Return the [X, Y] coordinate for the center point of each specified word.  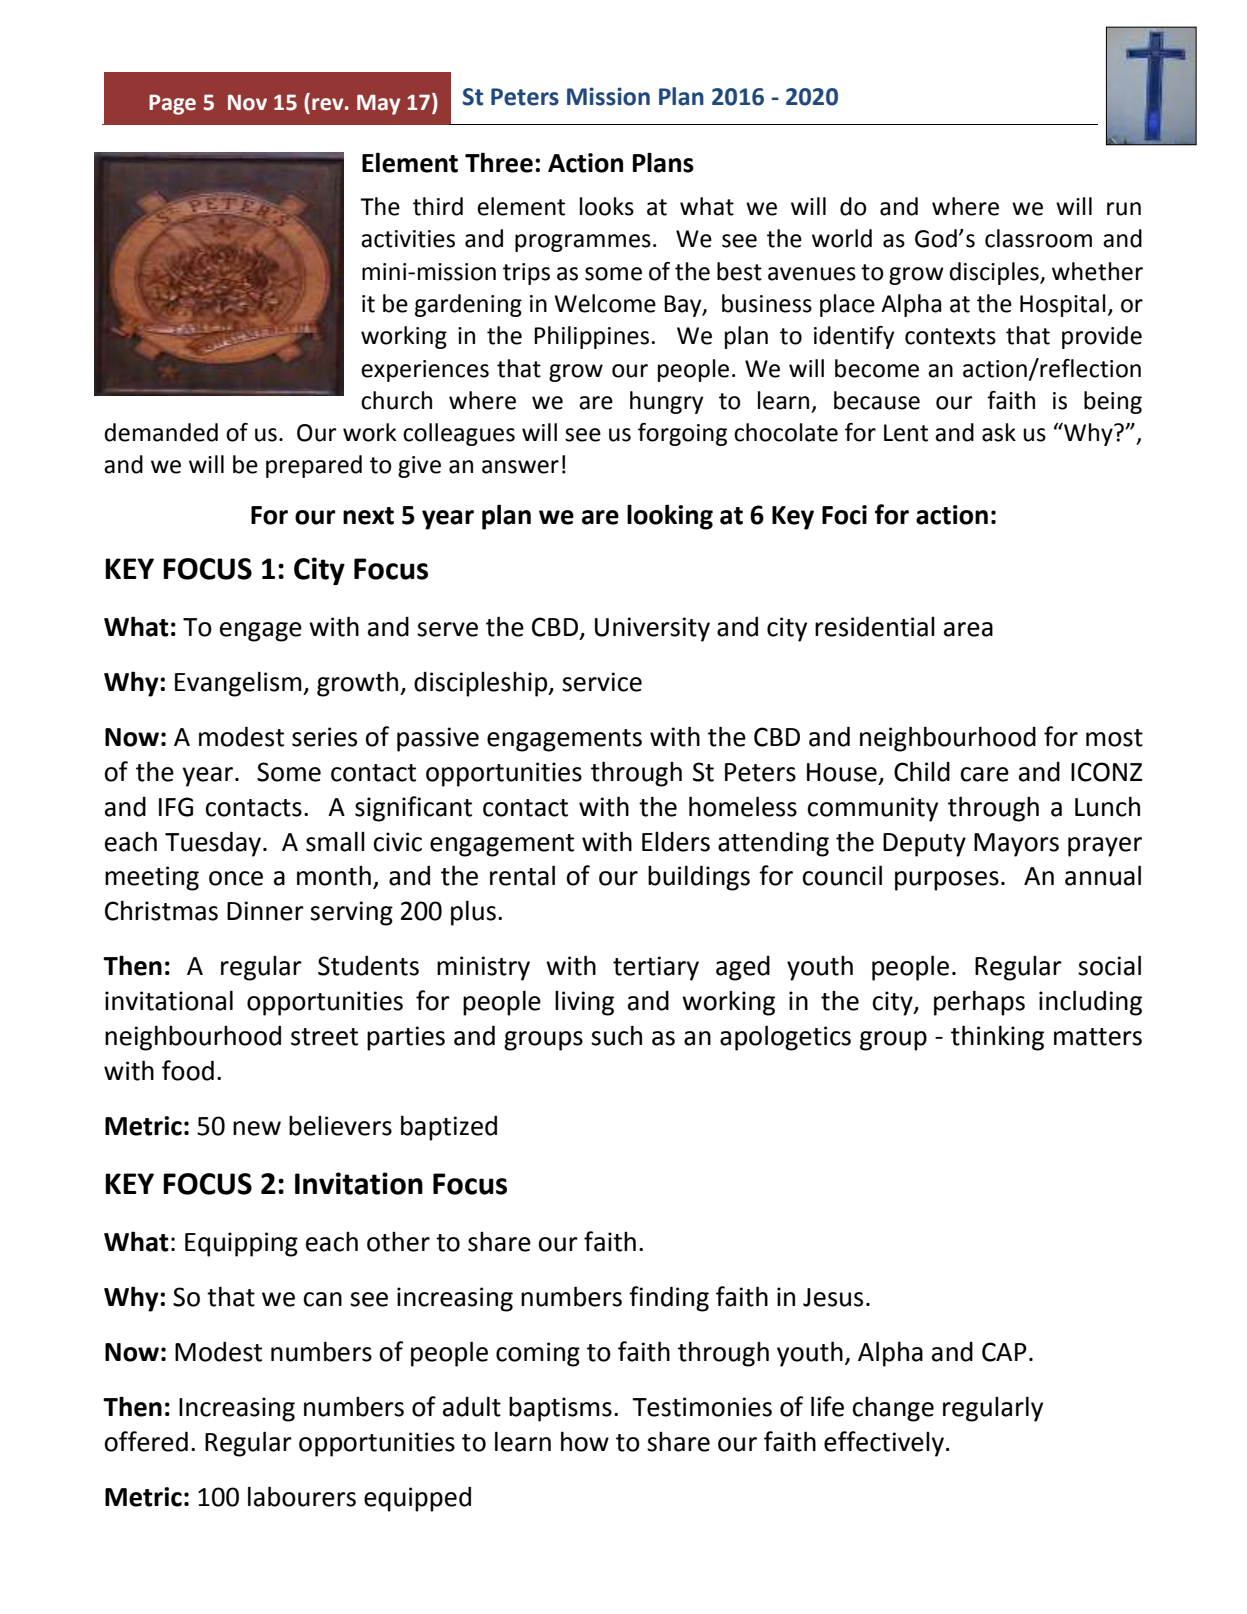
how [585, 1441]
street [324, 1037]
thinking [997, 1038]
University [652, 629]
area [968, 629]
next [368, 516]
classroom [1038, 238]
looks [607, 206]
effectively [884, 1444]
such [616, 1035]
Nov [247, 102]
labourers [302, 1496]
